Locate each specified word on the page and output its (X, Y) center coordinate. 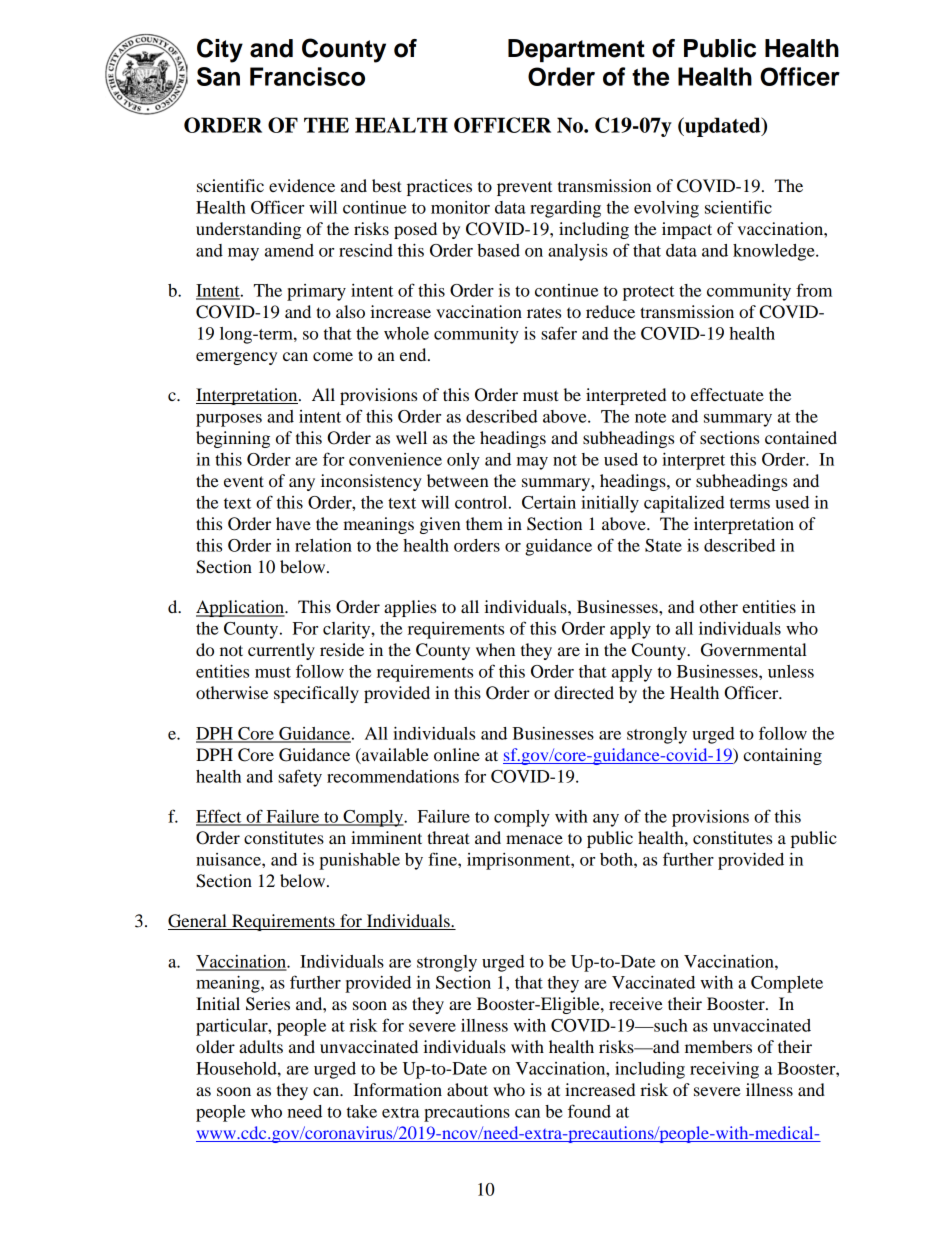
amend (289, 250)
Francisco (307, 76)
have (293, 523)
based (498, 250)
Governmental (754, 650)
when (495, 649)
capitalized (684, 504)
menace (534, 839)
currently (281, 651)
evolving (666, 209)
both (617, 859)
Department (576, 50)
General (198, 922)
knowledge (775, 252)
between (458, 480)
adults (261, 1046)
